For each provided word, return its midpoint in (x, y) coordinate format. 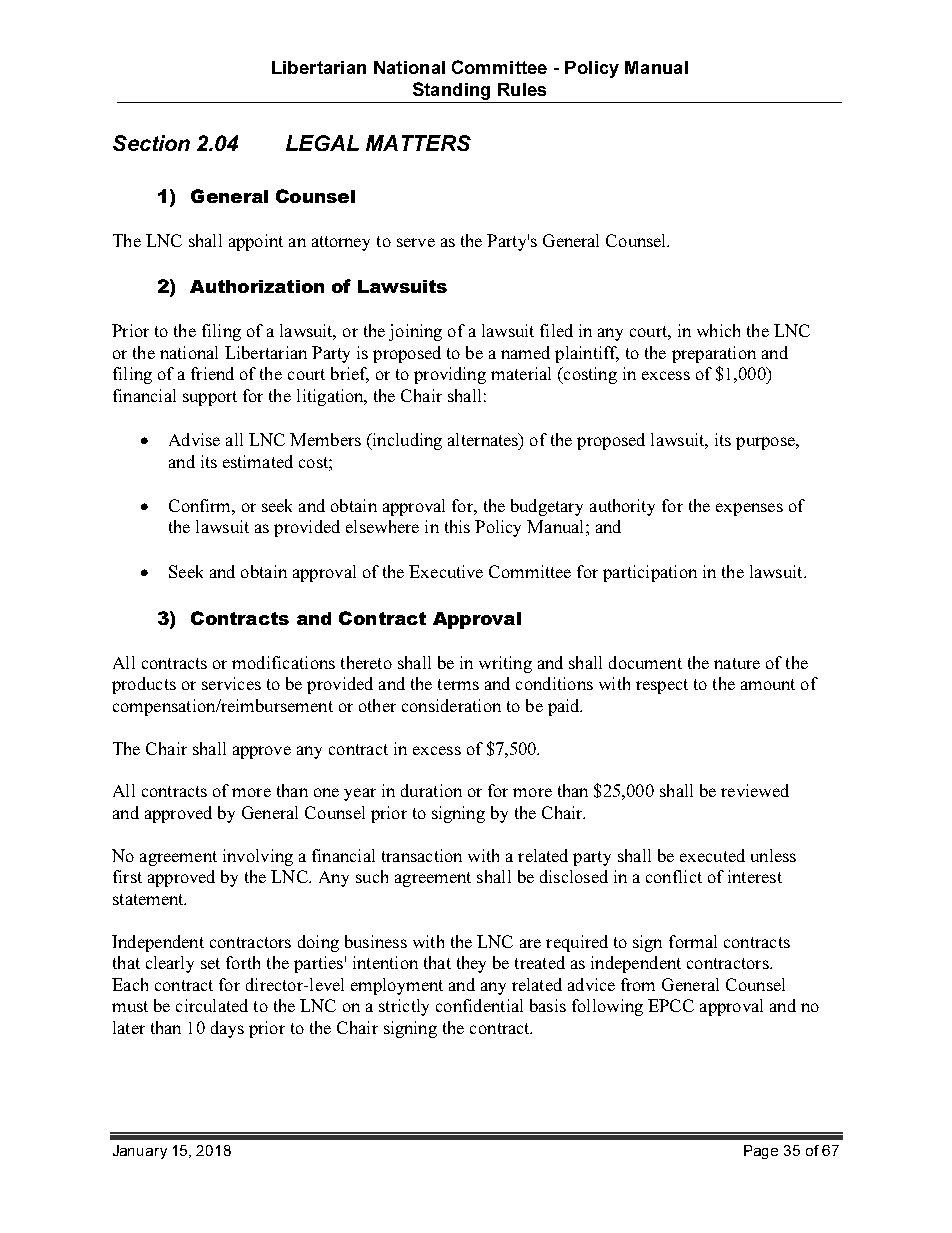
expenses (749, 509)
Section (151, 143)
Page (761, 1152)
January (140, 1152)
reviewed (755, 790)
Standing (451, 91)
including (406, 441)
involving (258, 857)
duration (431, 790)
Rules (522, 89)
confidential (479, 1005)
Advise (194, 439)
